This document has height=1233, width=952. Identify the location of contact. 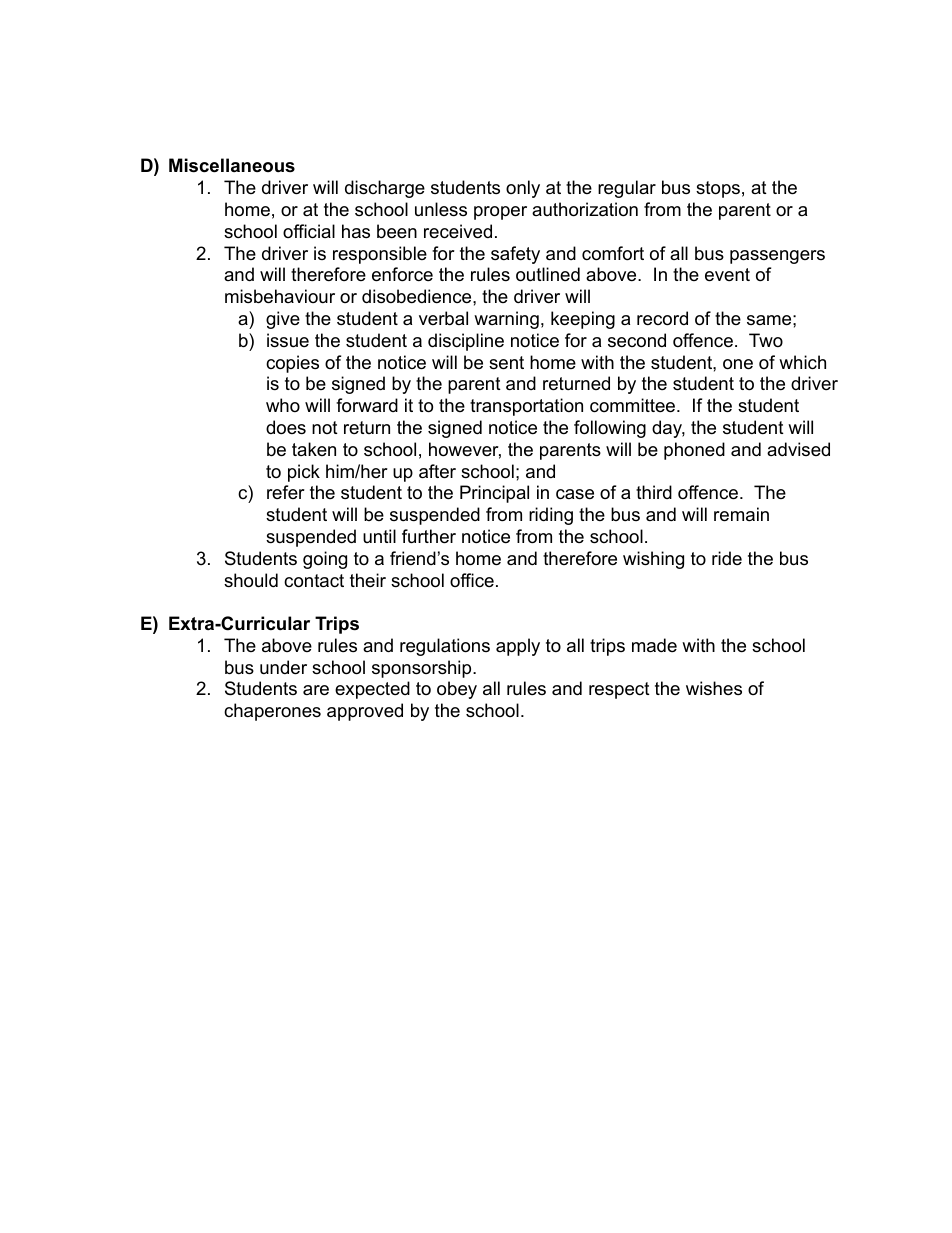
(314, 581).
